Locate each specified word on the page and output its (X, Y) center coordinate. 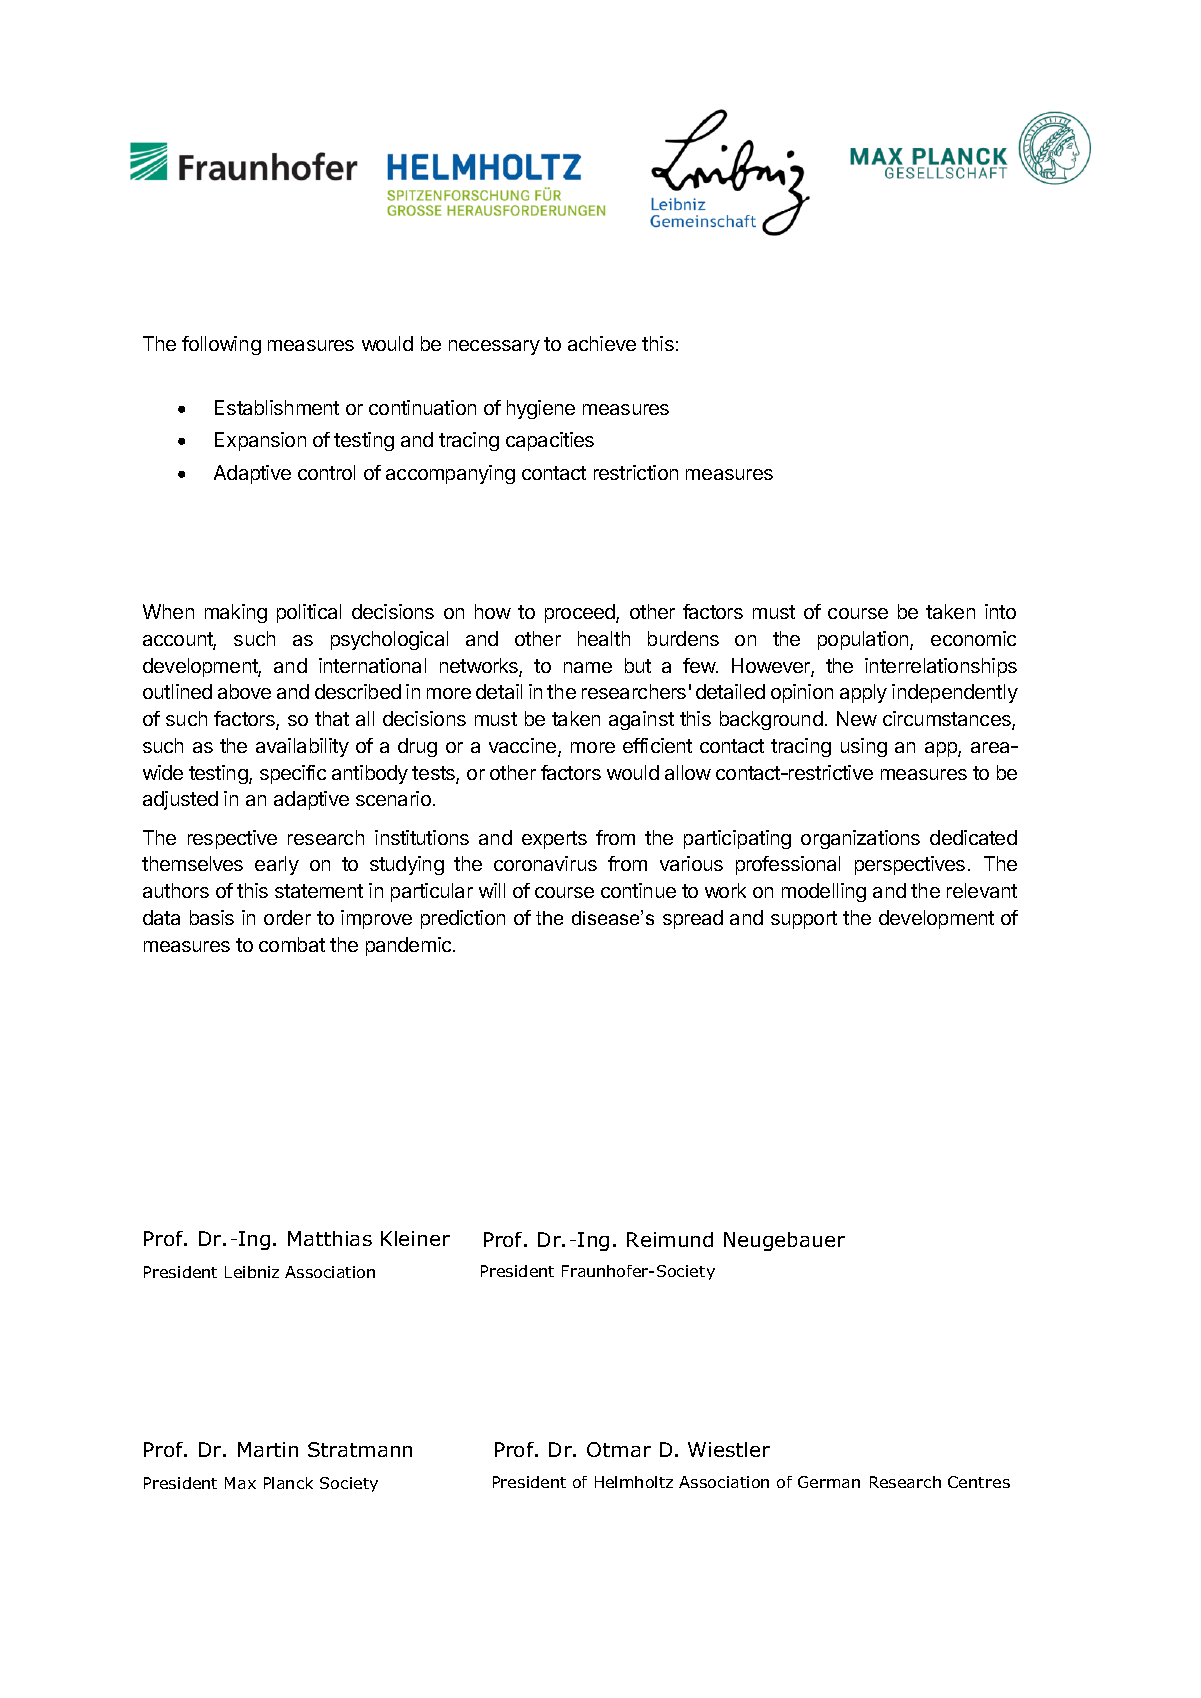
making (236, 613)
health (604, 638)
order (287, 917)
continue (638, 890)
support (804, 920)
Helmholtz (634, 1482)
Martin (268, 1449)
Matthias (330, 1238)
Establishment (277, 407)
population (864, 640)
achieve (602, 343)
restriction (636, 472)
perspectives (910, 865)
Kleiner (415, 1238)
